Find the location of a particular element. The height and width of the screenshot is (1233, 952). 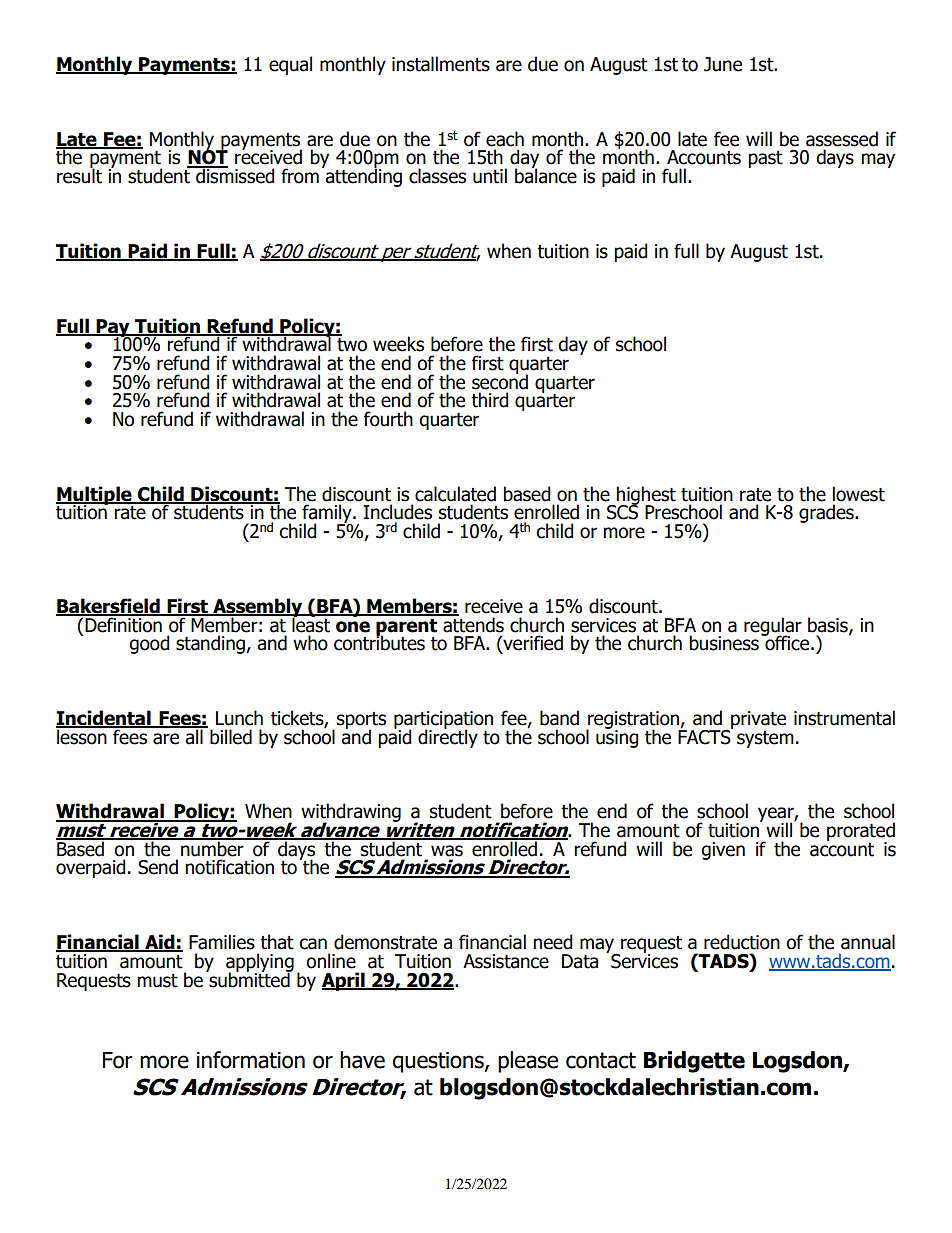

grades is located at coordinates (827, 513).
